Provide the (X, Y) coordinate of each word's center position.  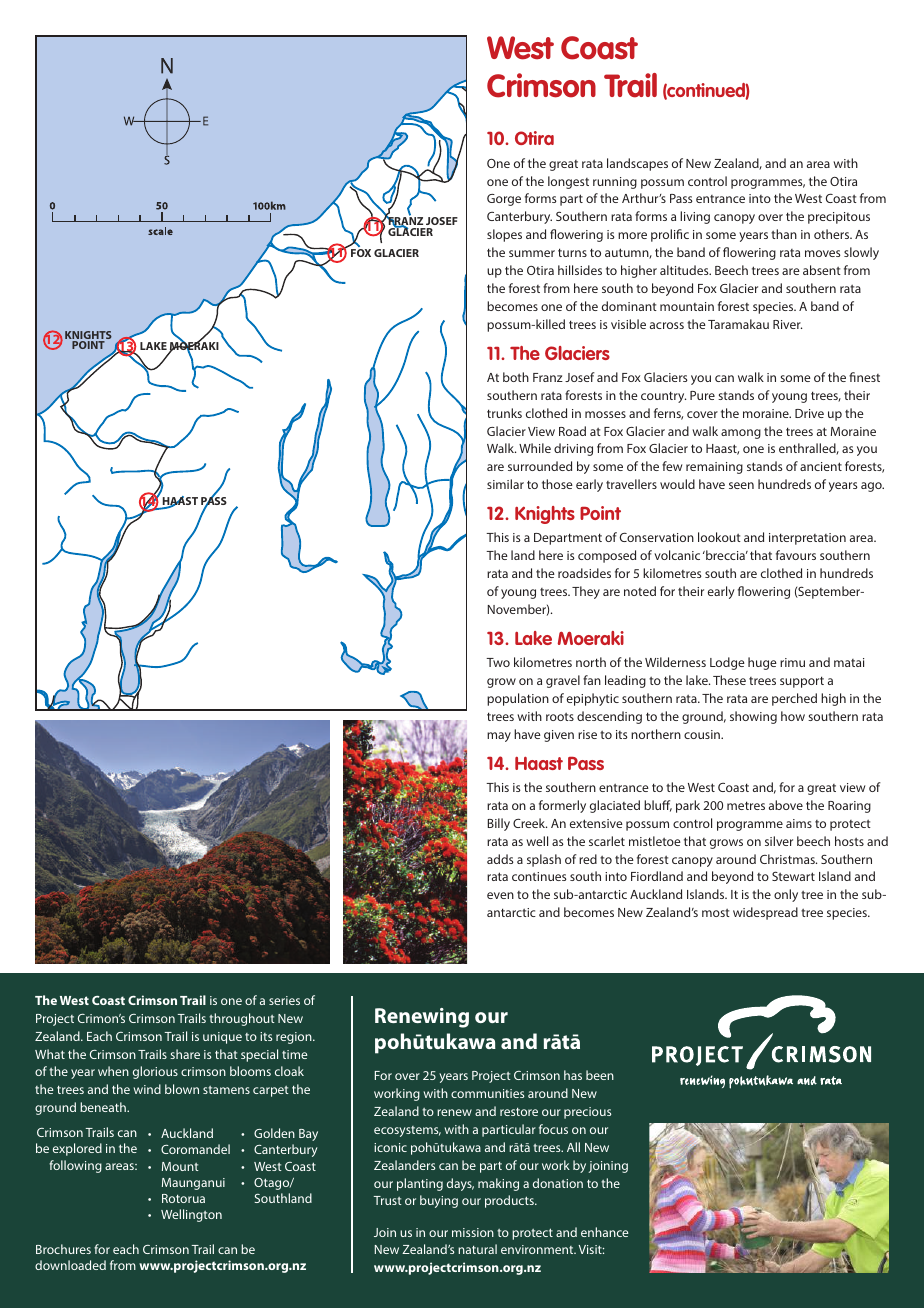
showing (753, 717)
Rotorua (183, 1198)
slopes (504, 235)
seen (741, 485)
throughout (242, 1019)
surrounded (540, 466)
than (784, 234)
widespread (765, 913)
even (500, 895)
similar (505, 484)
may (499, 737)
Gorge (504, 200)
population (518, 699)
